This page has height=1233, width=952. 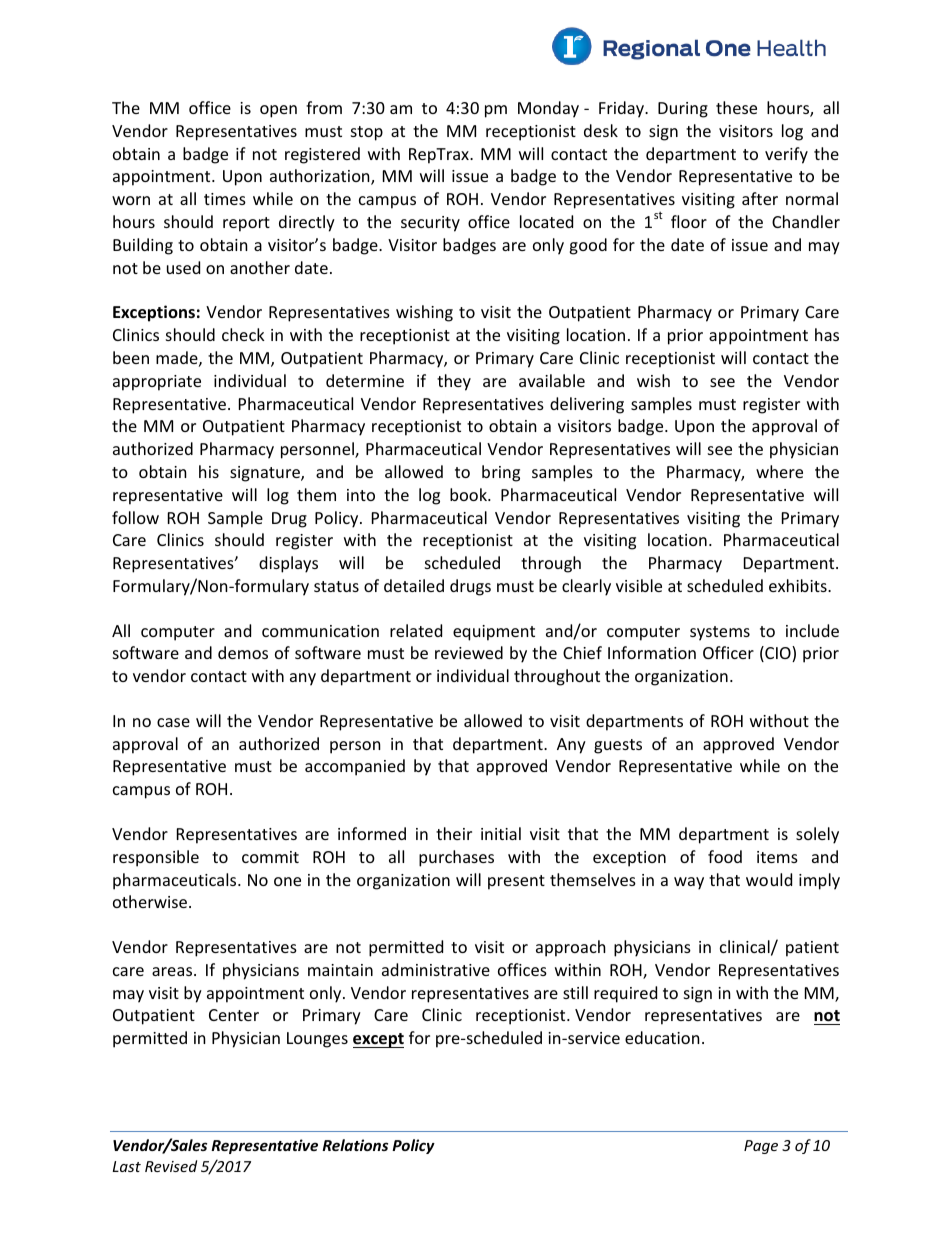 What do you see at coordinates (720, 633) in the page?
I see `systems` at bounding box center [720, 633].
